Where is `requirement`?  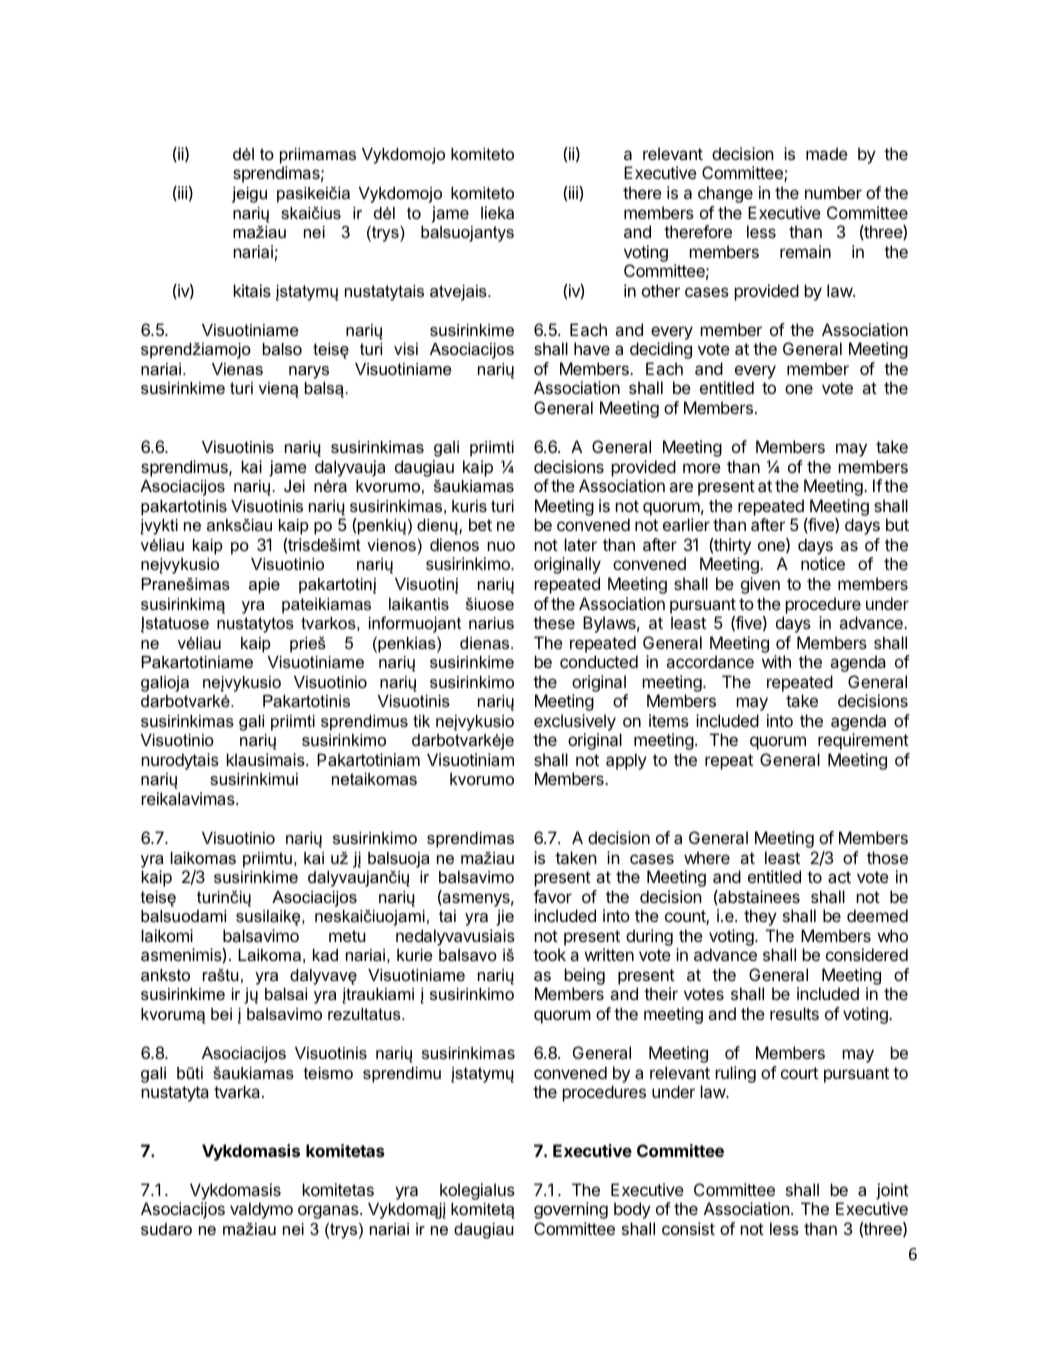
requirement is located at coordinates (863, 741).
